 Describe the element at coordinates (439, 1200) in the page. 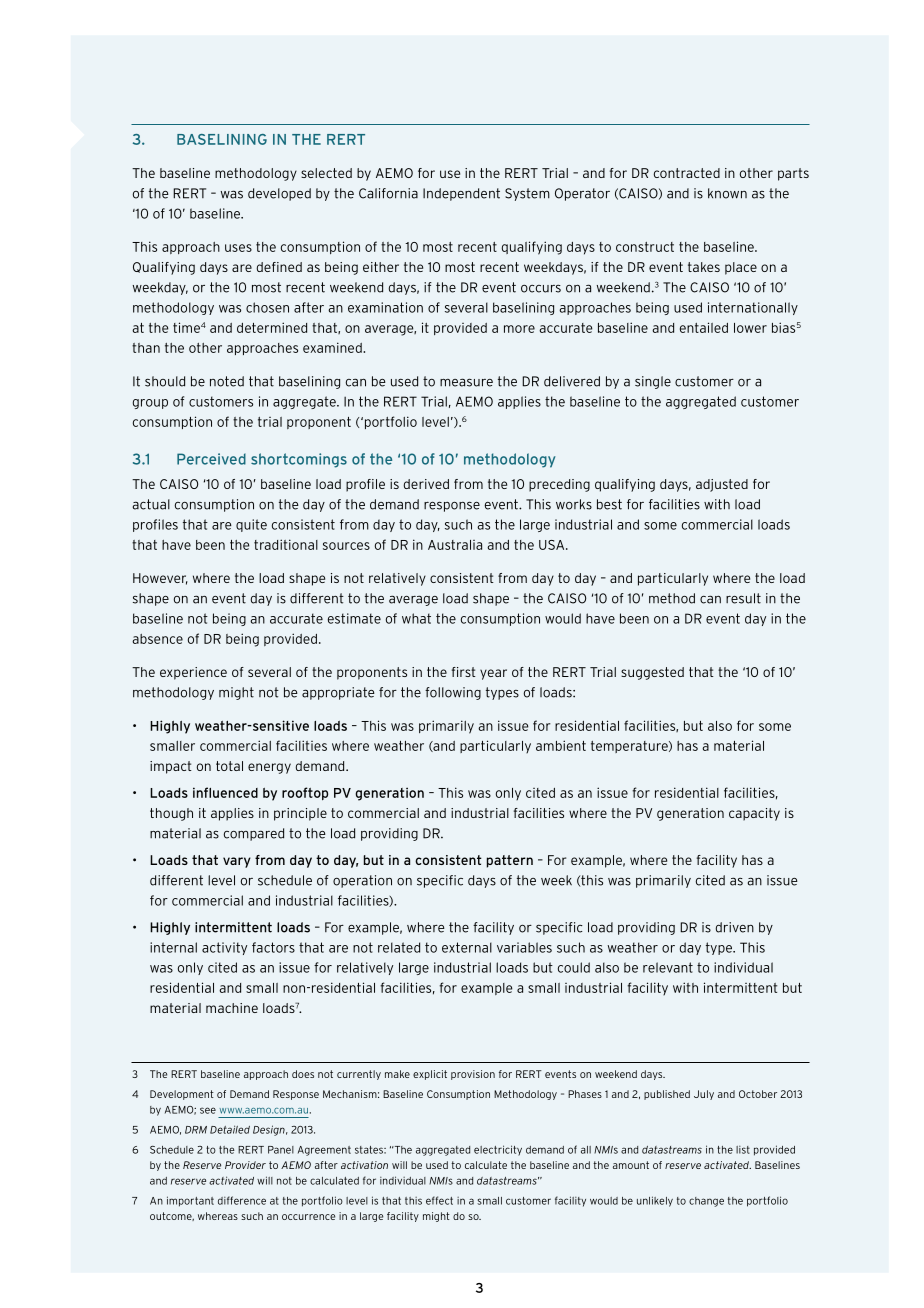

I see `effect` at that location.
